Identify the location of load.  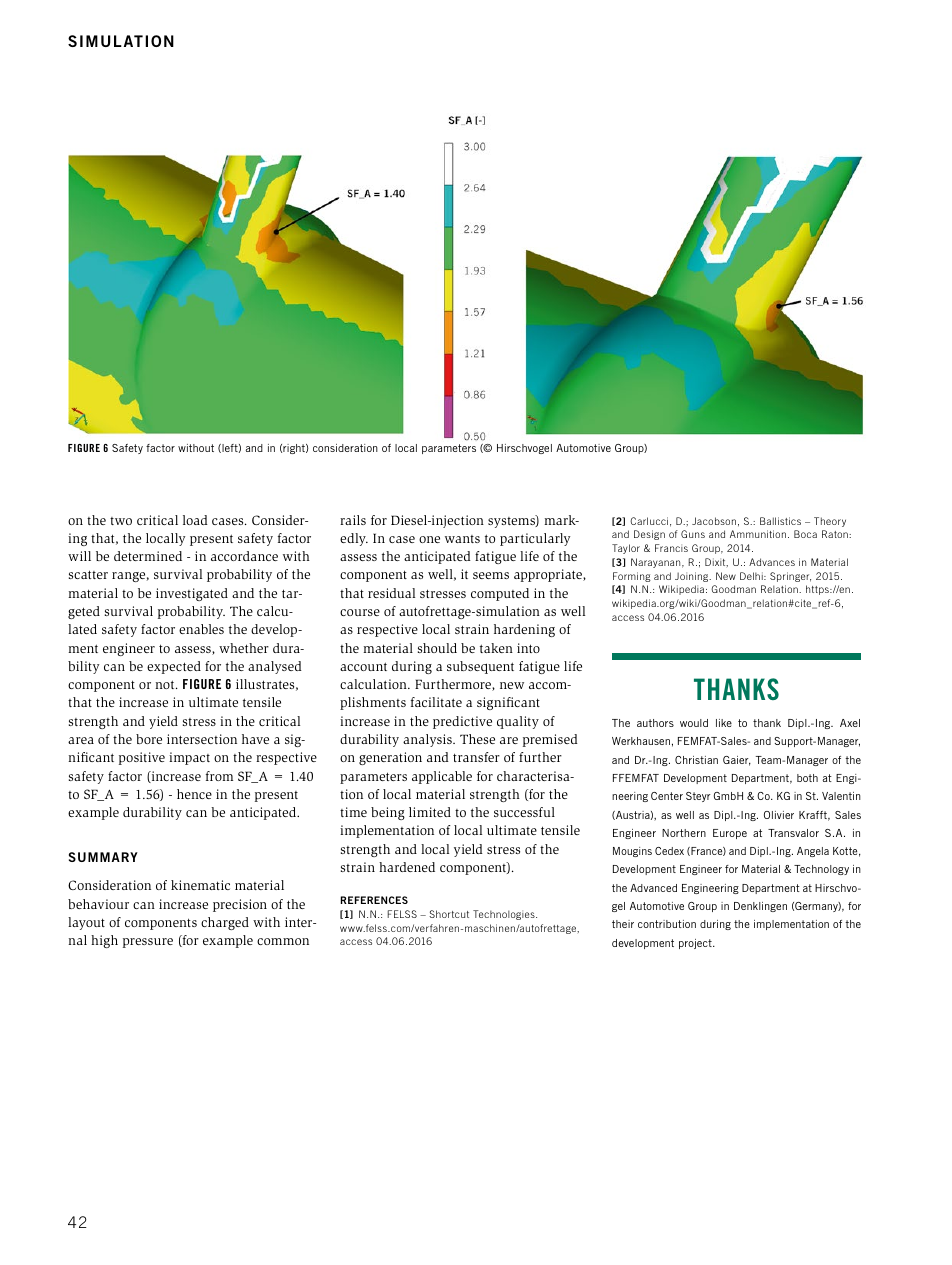
(195, 520).
